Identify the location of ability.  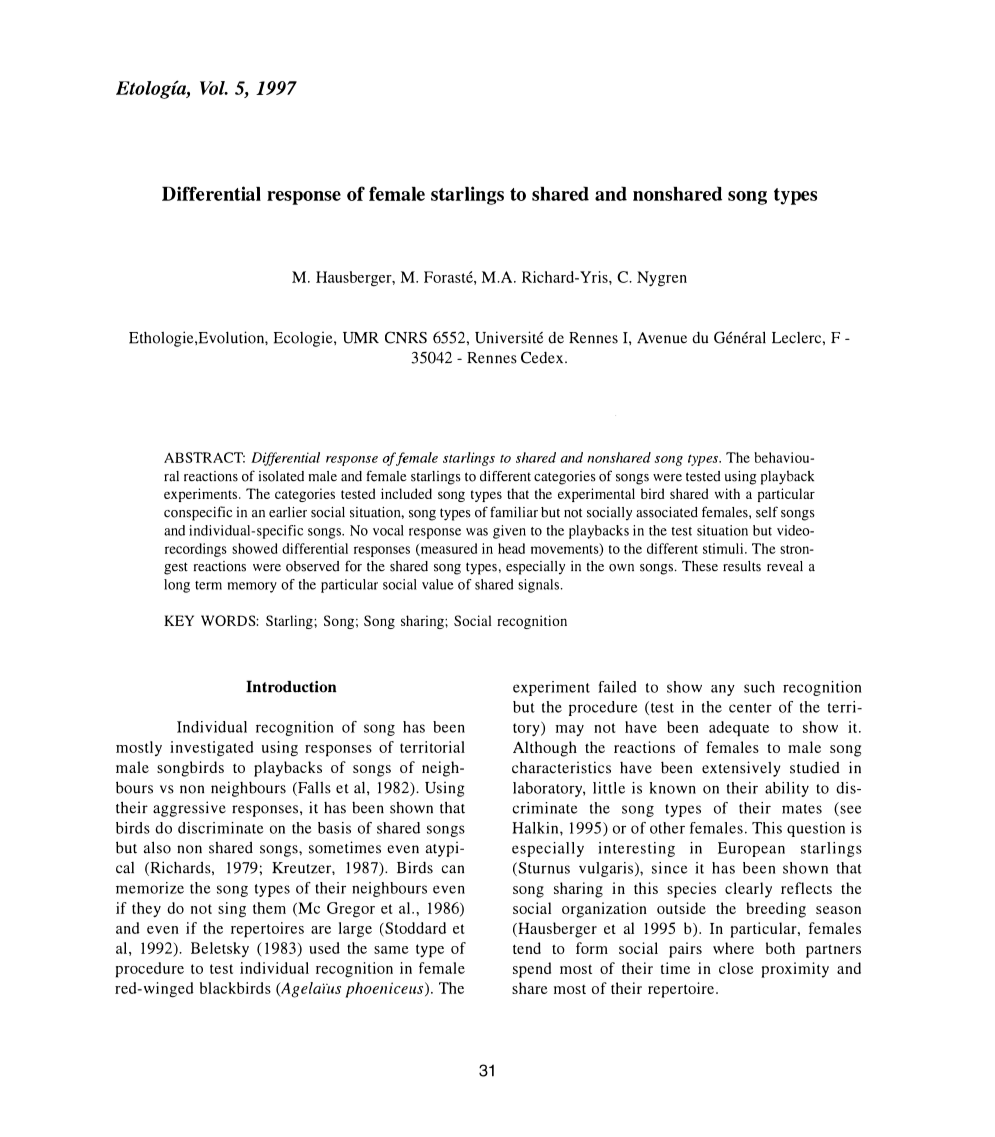
(787, 789).
